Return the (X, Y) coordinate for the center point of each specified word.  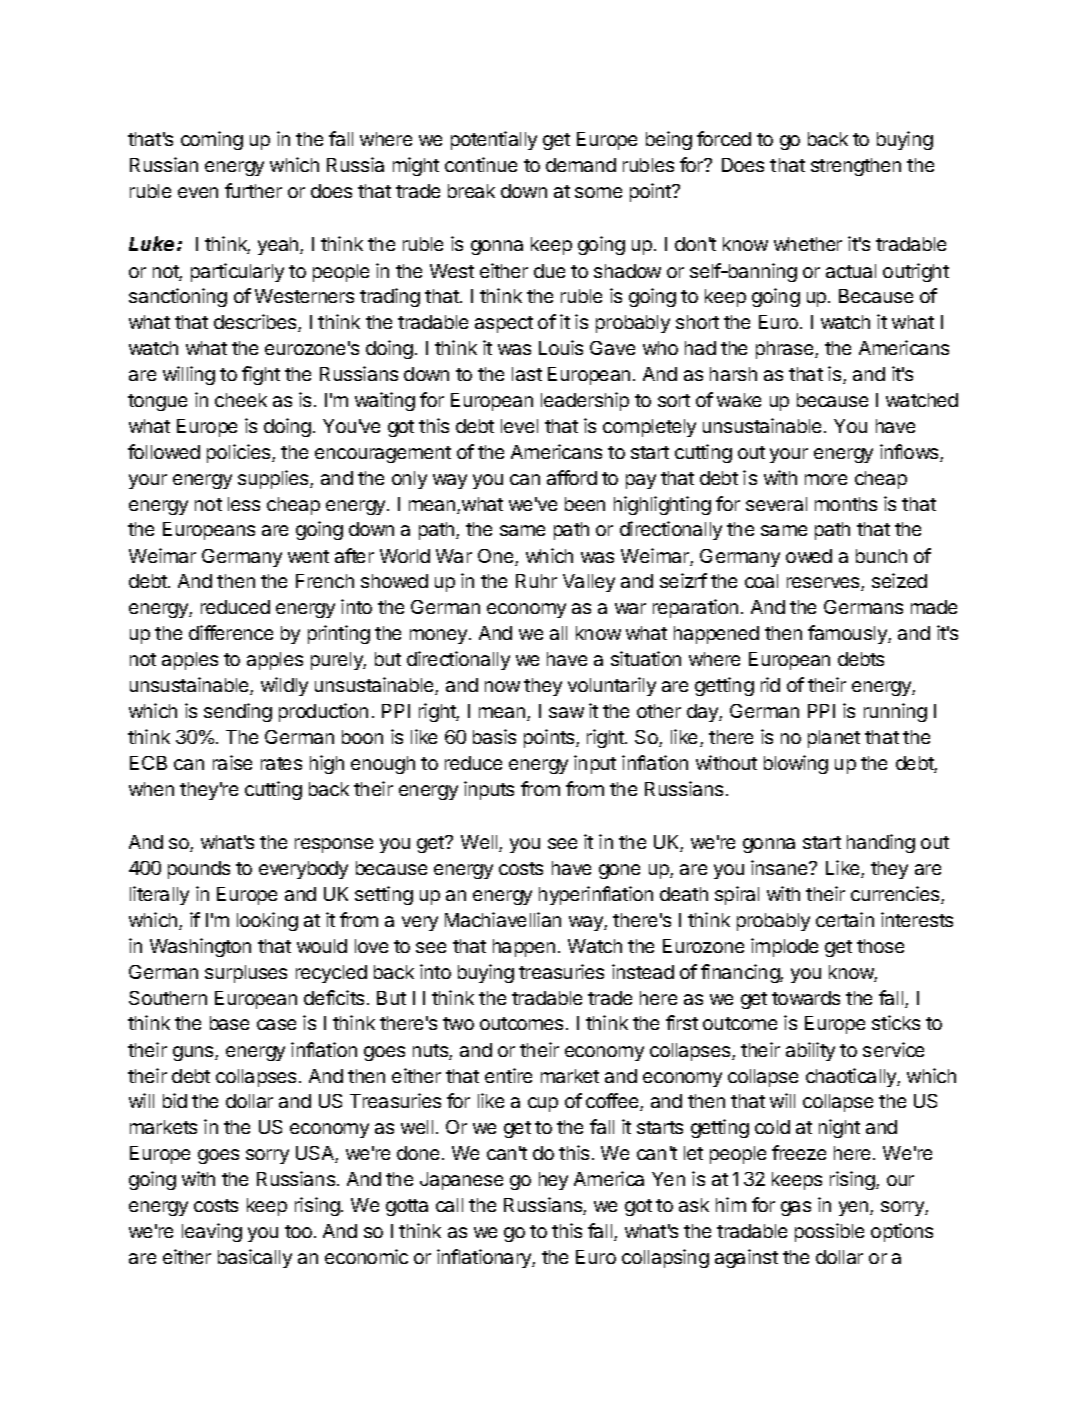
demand (581, 165)
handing (881, 843)
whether (808, 244)
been (585, 504)
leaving (212, 1232)
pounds (199, 870)
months (846, 504)
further (253, 190)
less (244, 504)
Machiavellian (503, 919)
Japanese (461, 1181)
